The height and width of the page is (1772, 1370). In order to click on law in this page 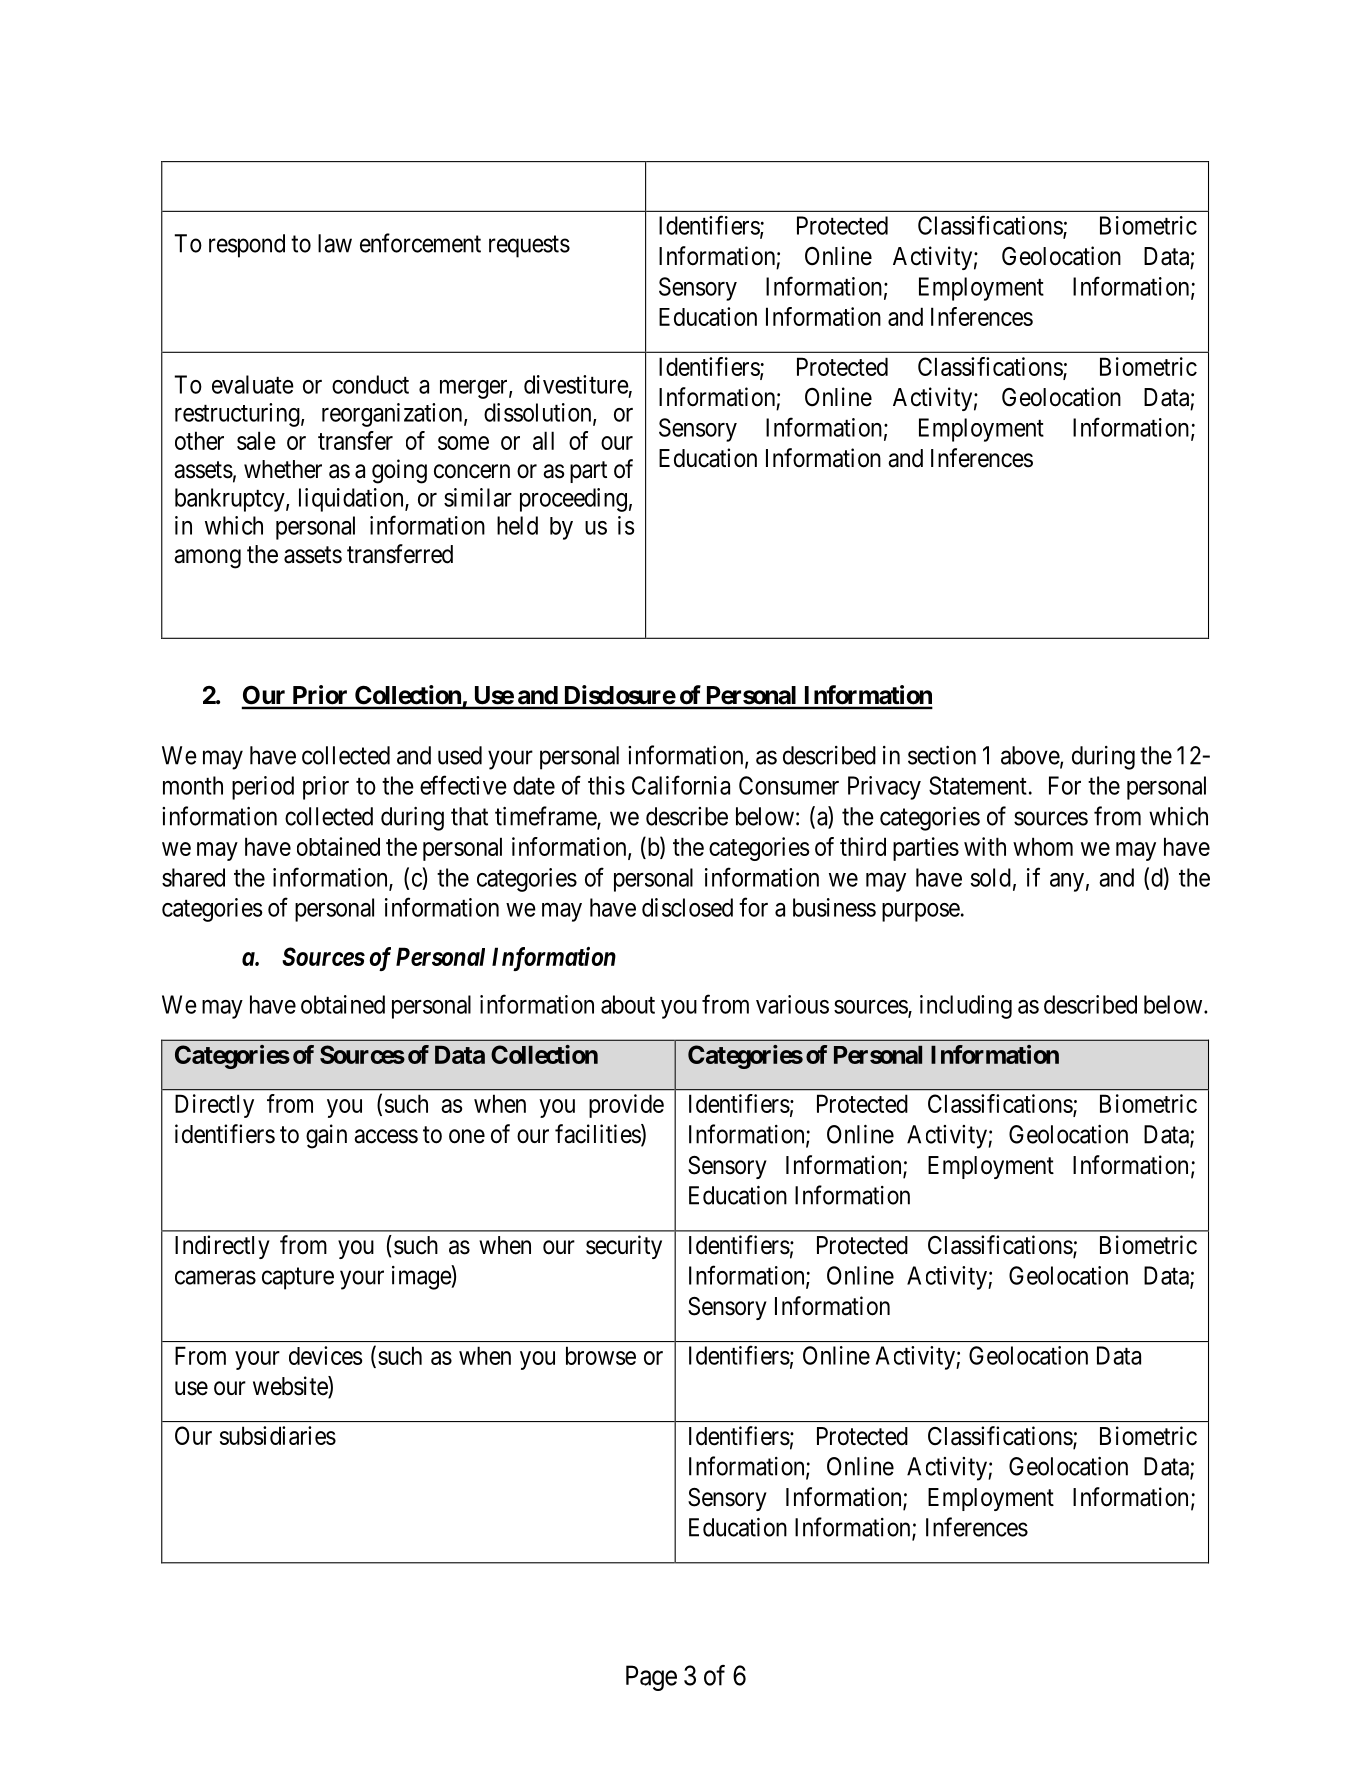, I will do `click(335, 243)`.
